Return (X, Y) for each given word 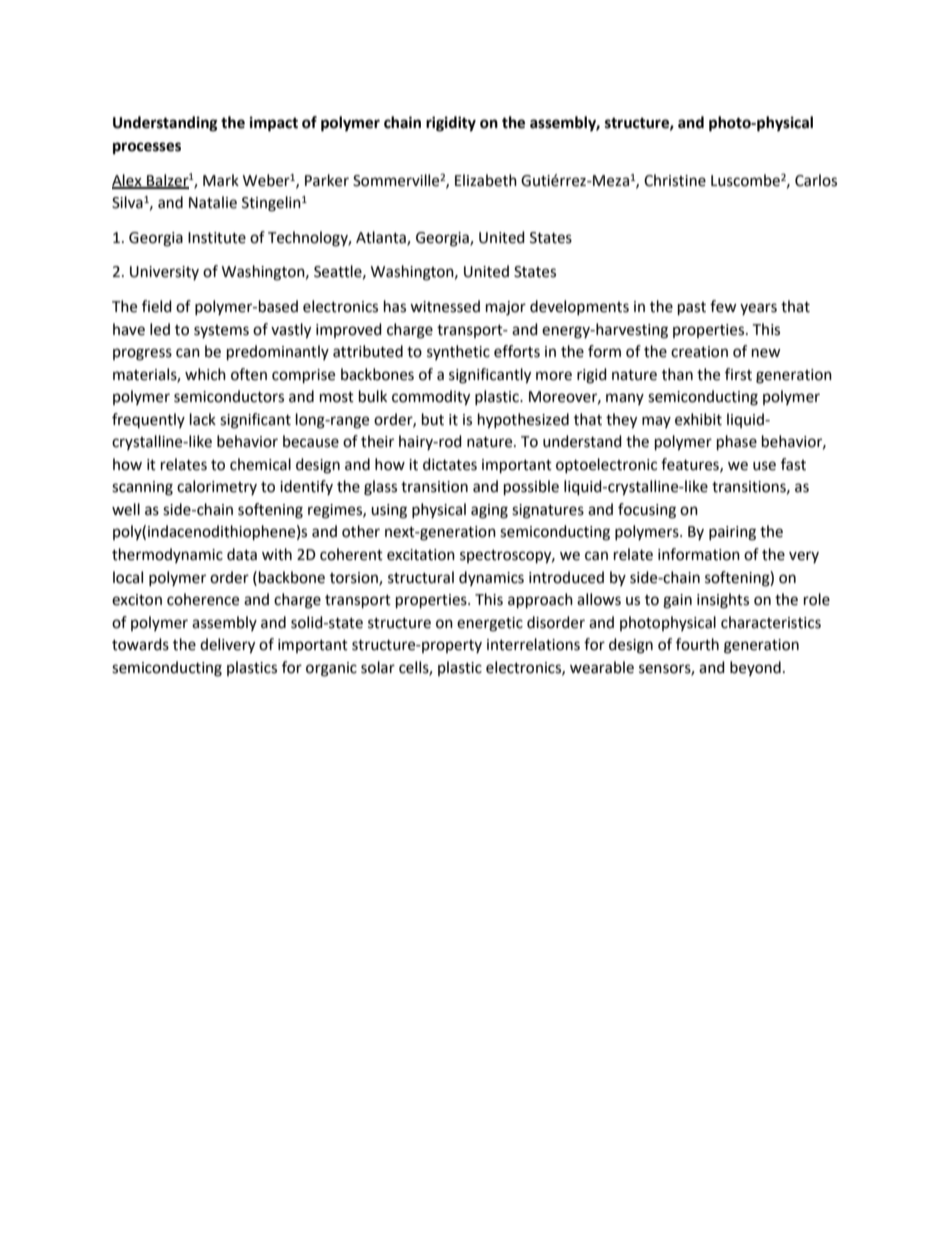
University (164, 273)
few (723, 306)
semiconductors (229, 396)
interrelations (533, 644)
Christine (675, 180)
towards (140, 644)
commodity (431, 398)
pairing (732, 533)
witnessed (445, 306)
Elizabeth (486, 180)
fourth (697, 644)
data (242, 554)
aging (489, 511)
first (738, 374)
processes (147, 148)
